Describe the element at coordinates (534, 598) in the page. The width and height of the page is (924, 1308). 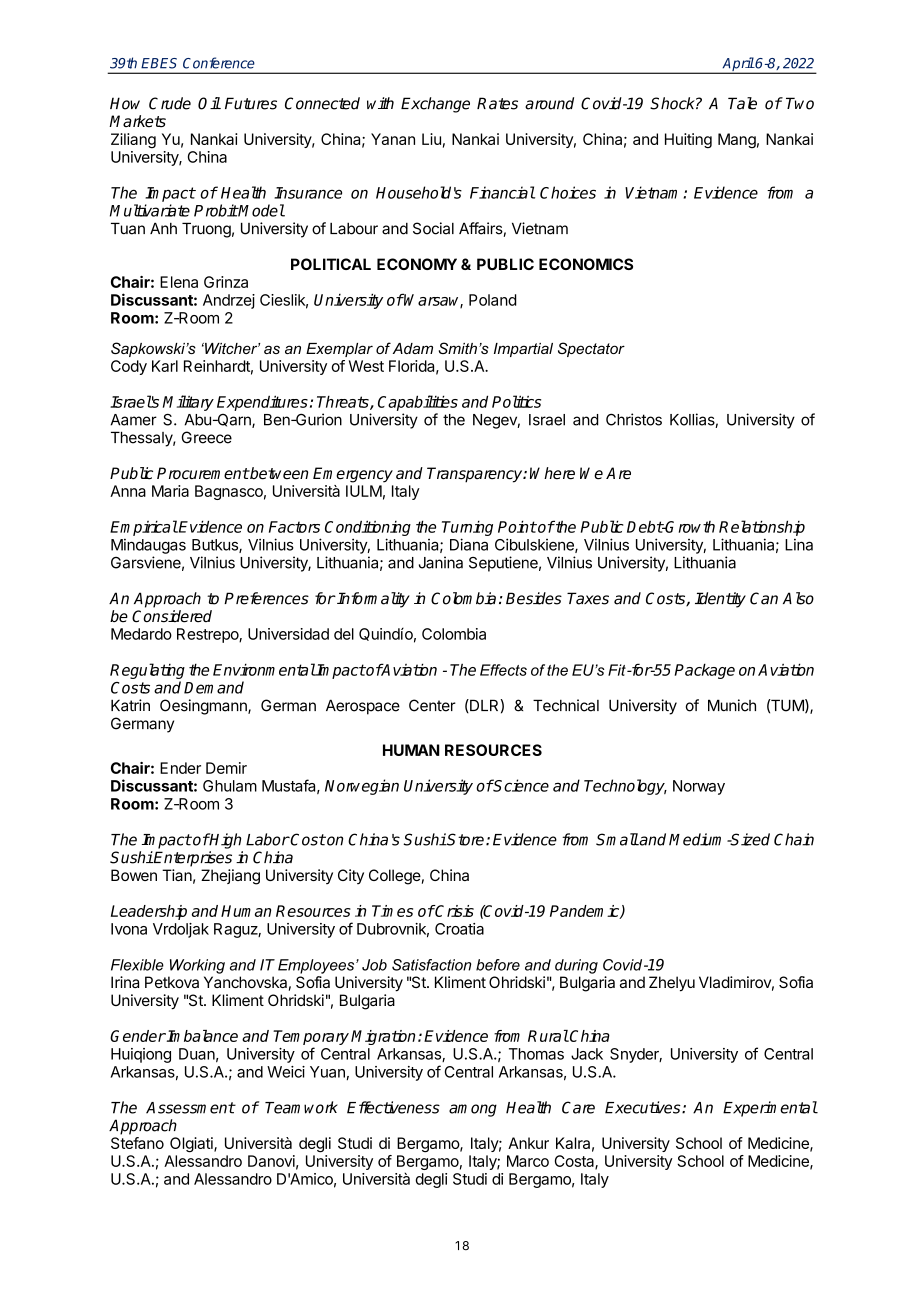
I see `Besides` at that location.
